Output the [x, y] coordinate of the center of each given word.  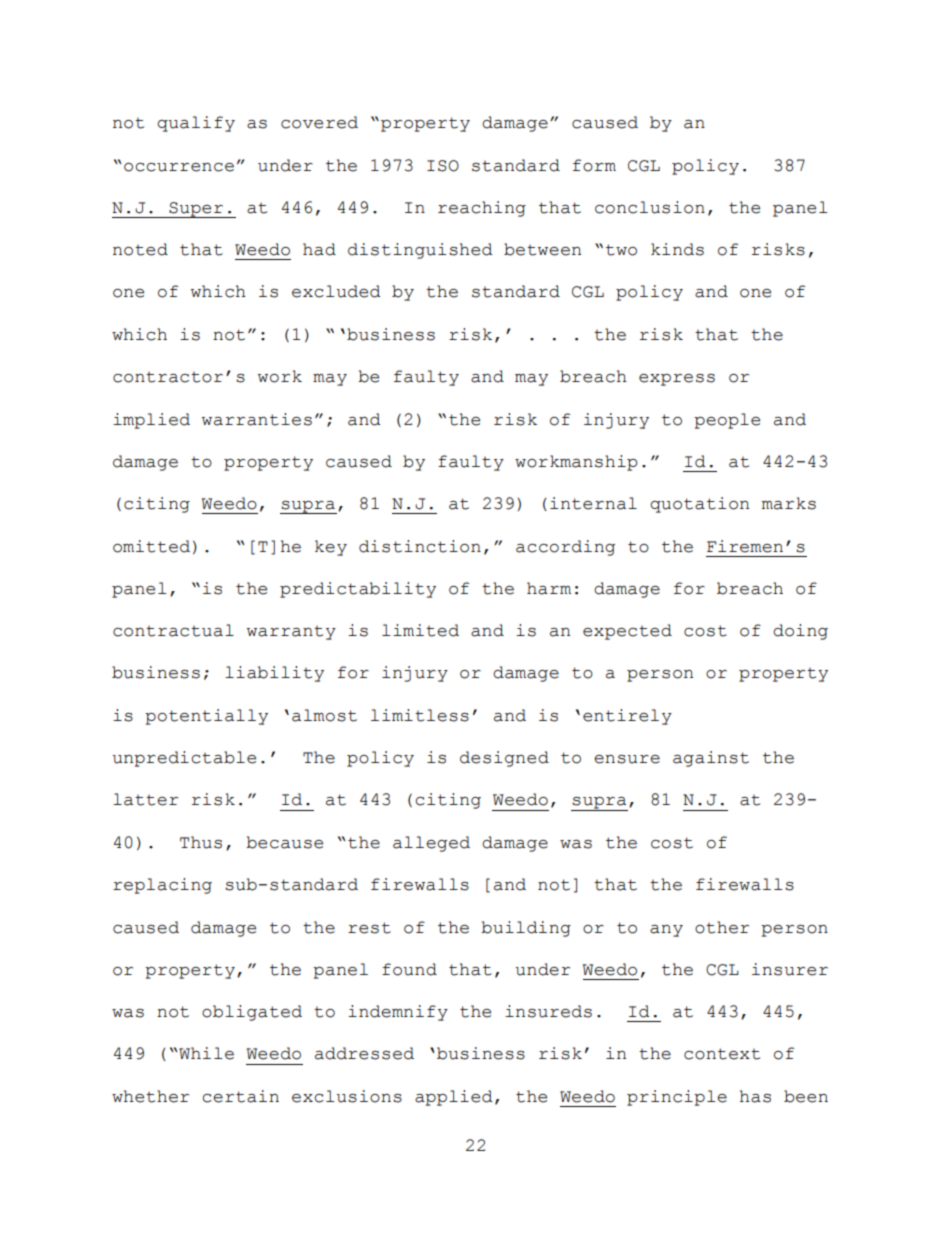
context [722, 1054]
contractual [173, 630]
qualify [196, 124]
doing [800, 632]
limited [420, 630]
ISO [443, 166]
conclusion [650, 207]
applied [454, 1098]
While [205, 1053]
